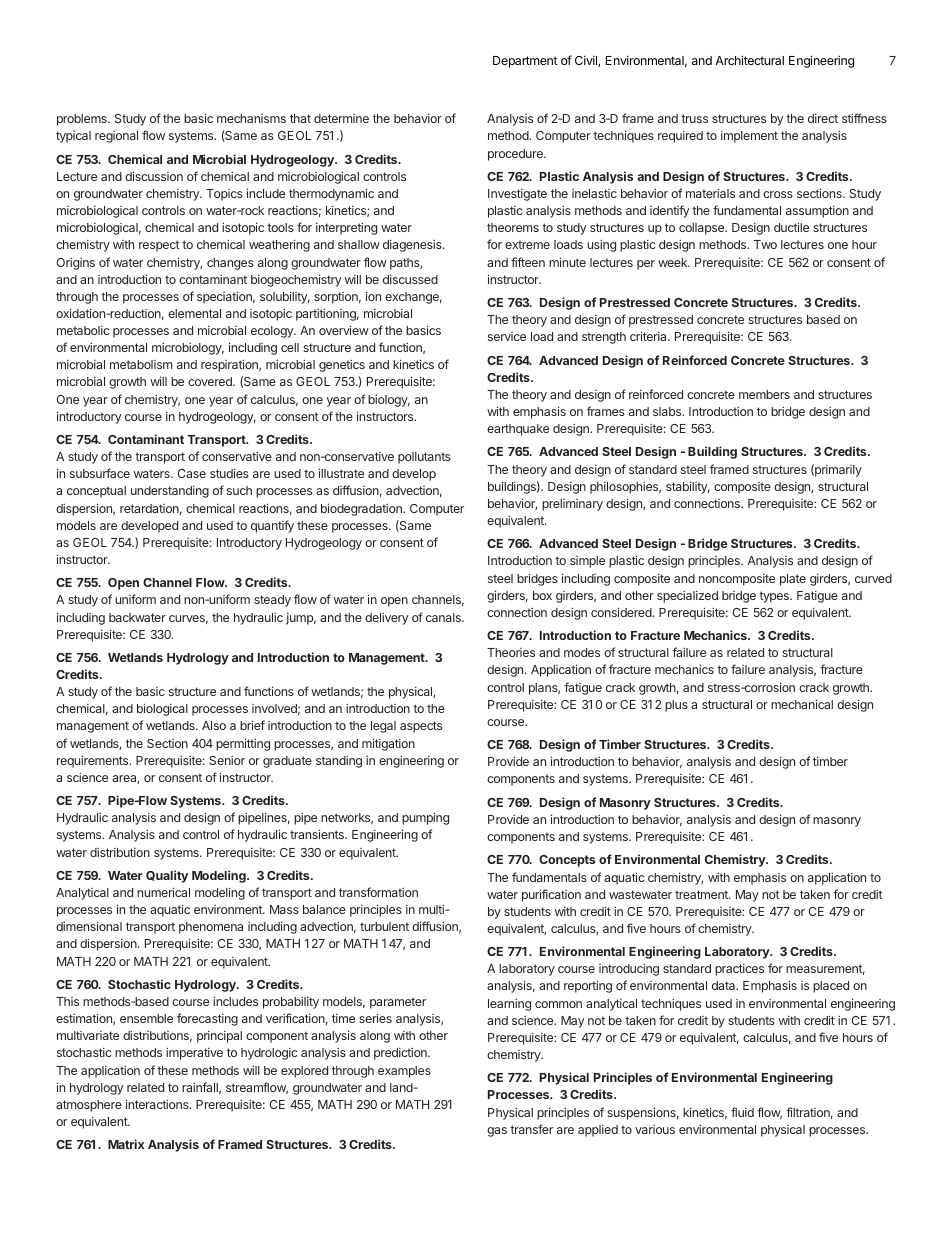 The image size is (952, 1233). What do you see at coordinates (214, 725) in the screenshot?
I see `Also` at bounding box center [214, 725].
